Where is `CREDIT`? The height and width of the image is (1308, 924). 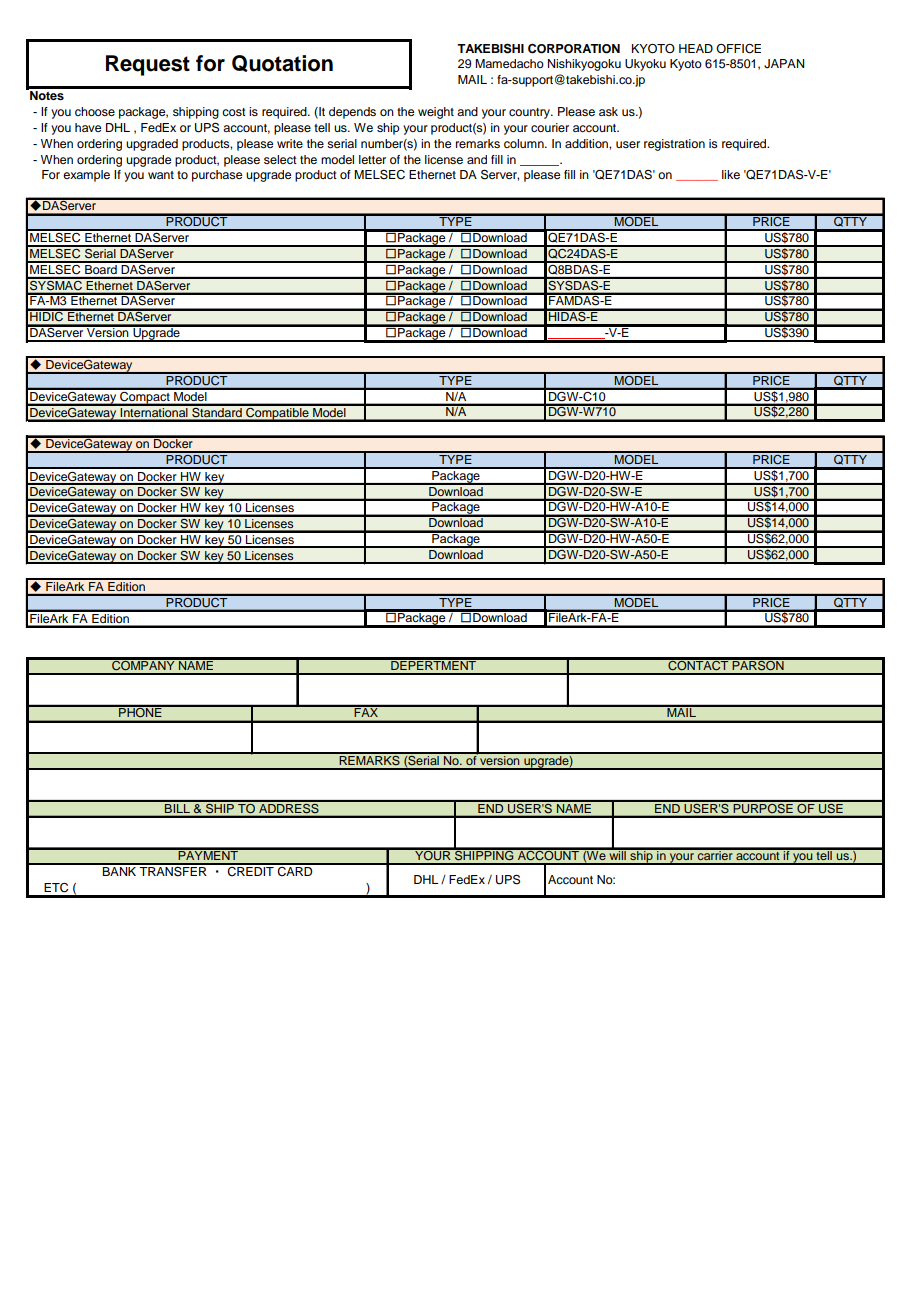
CREDIT is located at coordinates (251, 870).
